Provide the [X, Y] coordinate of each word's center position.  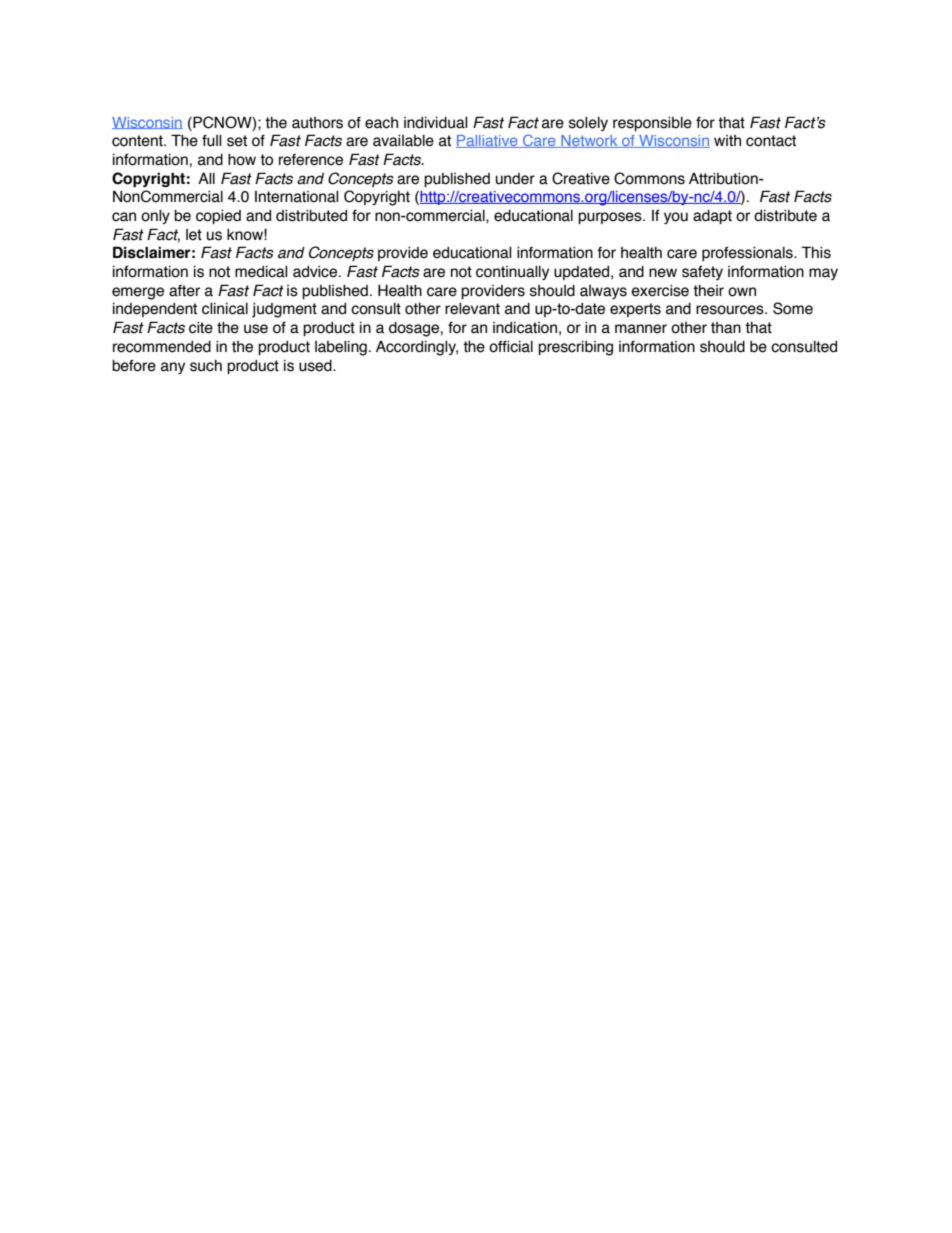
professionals [748, 253]
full [212, 141]
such [206, 366]
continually [512, 273]
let [194, 235]
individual [436, 123]
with [727, 141]
